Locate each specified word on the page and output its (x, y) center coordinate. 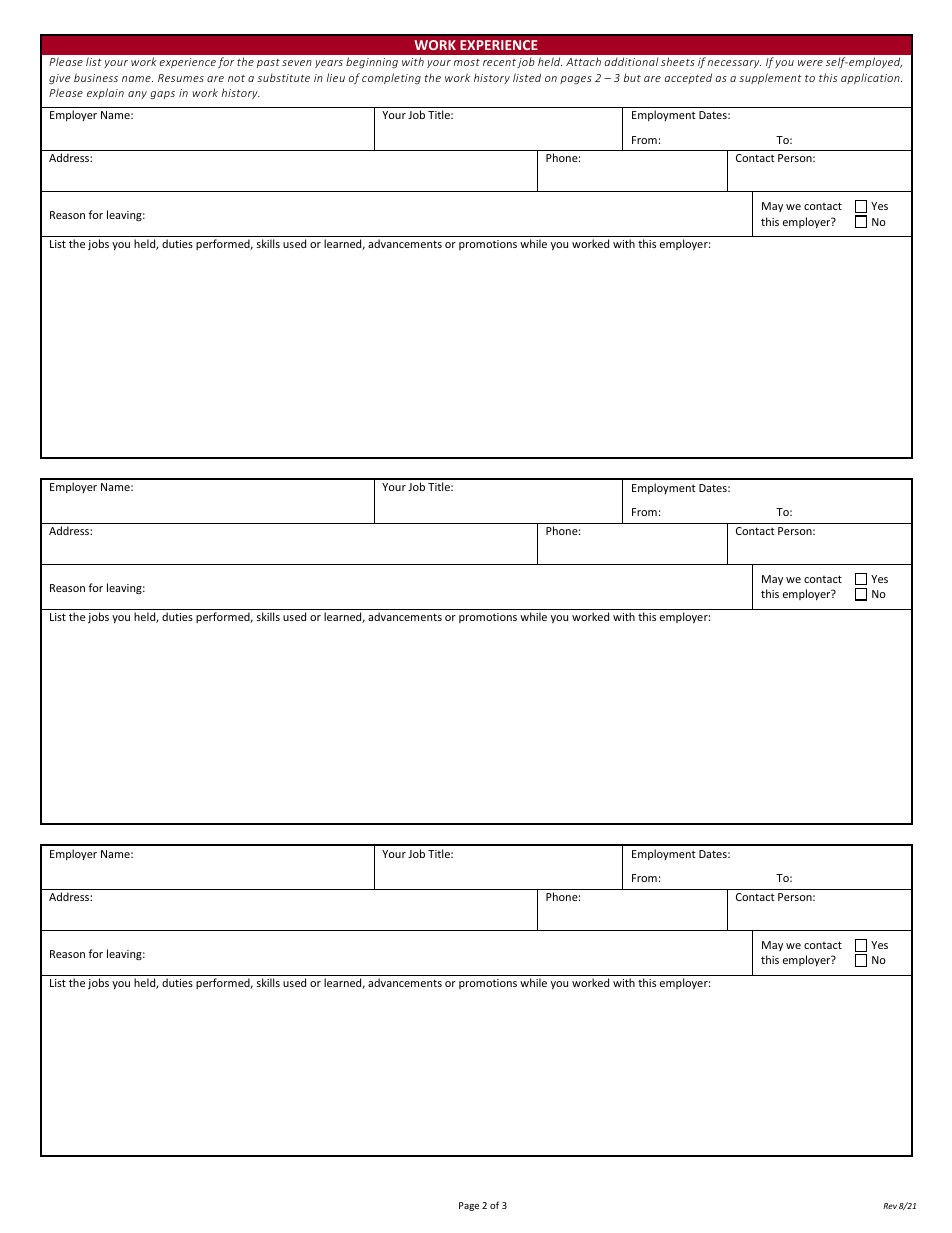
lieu (336, 77)
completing (391, 78)
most (467, 62)
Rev (890, 1206)
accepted (688, 78)
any (137, 95)
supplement (770, 78)
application (871, 78)
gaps (162, 95)
